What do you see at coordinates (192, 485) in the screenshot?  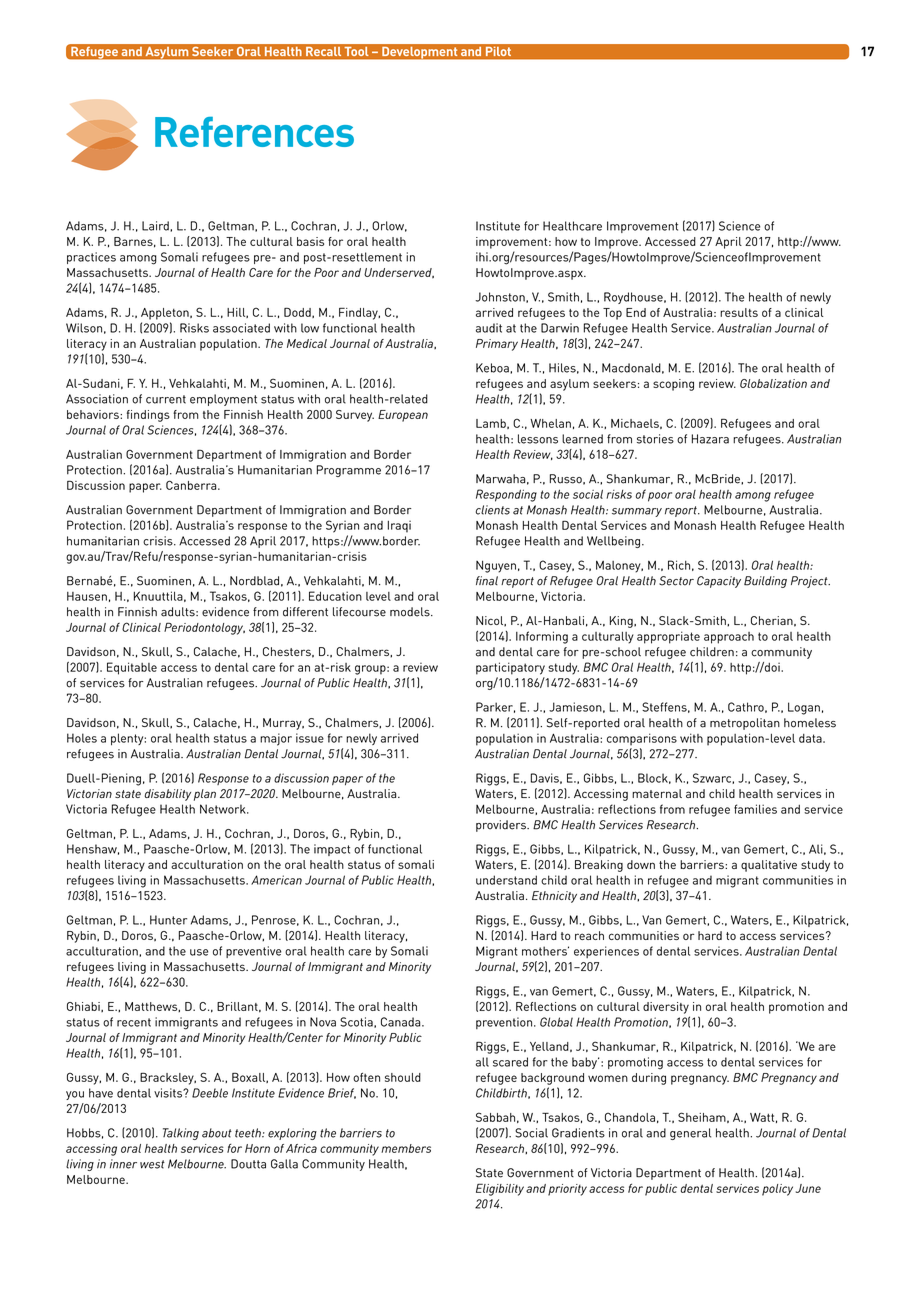 I see `Canberra` at bounding box center [192, 485].
